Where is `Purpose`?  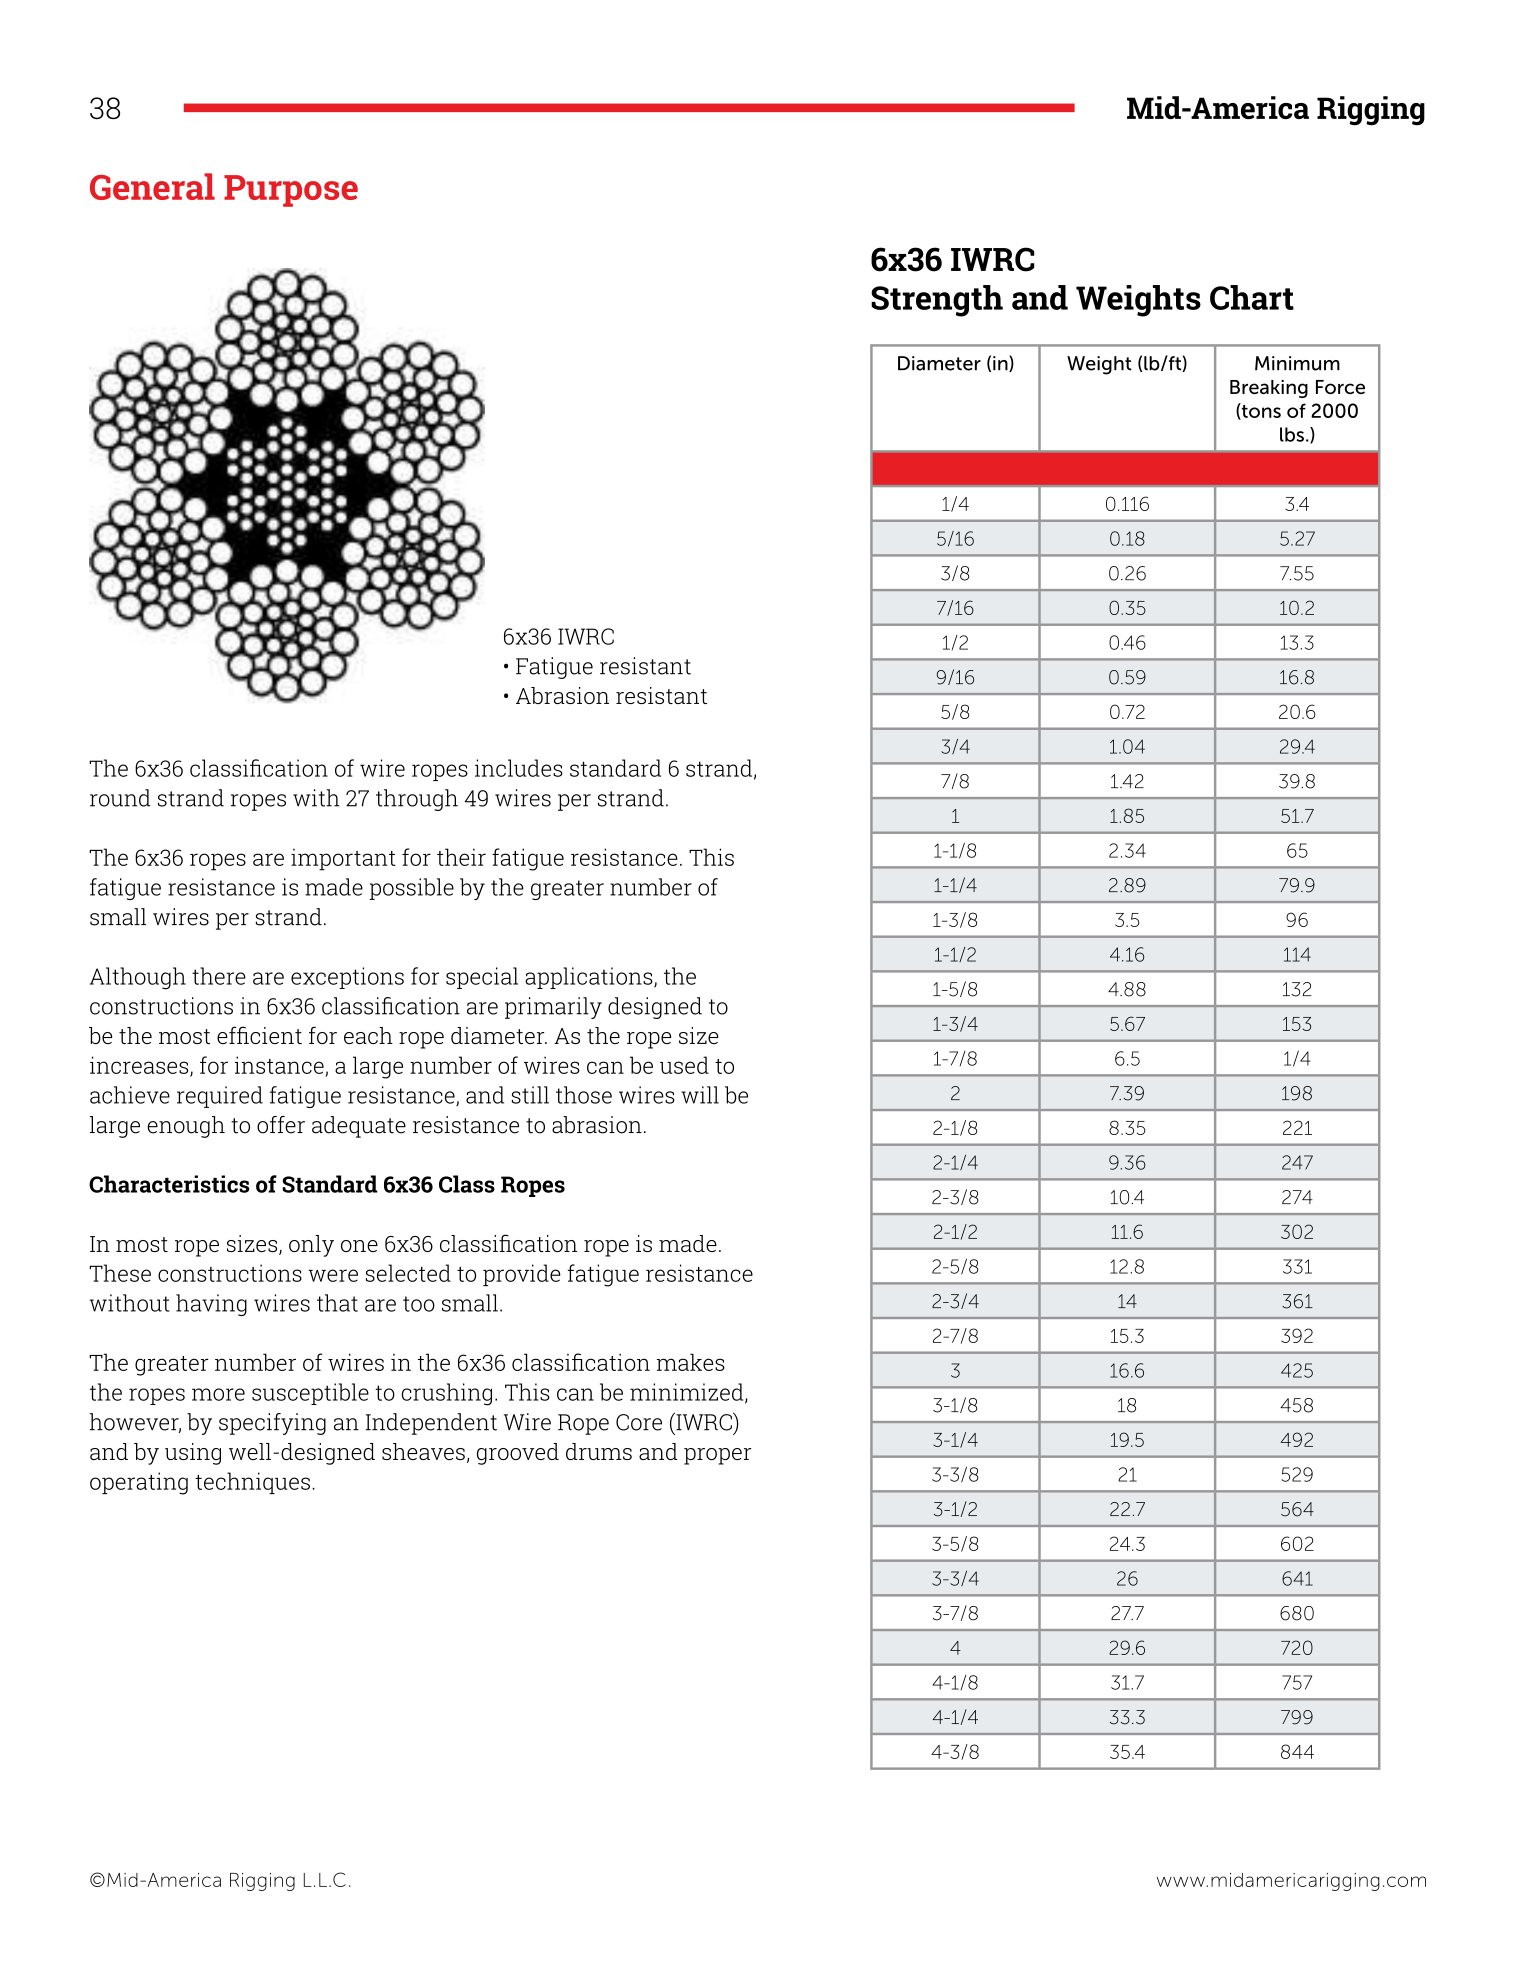 Purpose is located at coordinates (291, 191).
